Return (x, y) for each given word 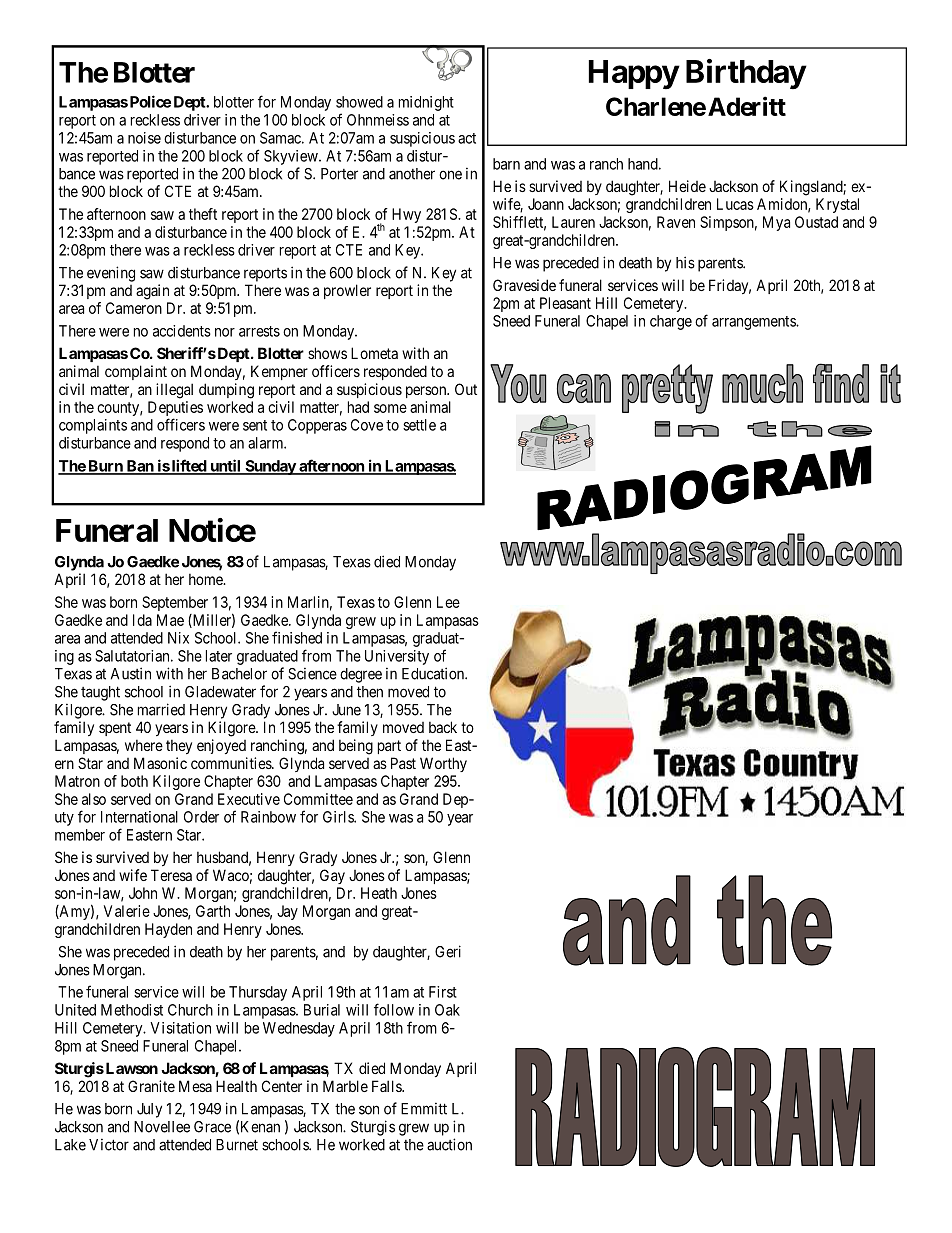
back (443, 727)
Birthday (746, 74)
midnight (426, 103)
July (149, 1110)
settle (419, 425)
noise (144, 138)
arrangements (754, 323)
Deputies (175, 410)
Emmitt (424, 1109)
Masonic (160, 763)
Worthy (443, 764)
